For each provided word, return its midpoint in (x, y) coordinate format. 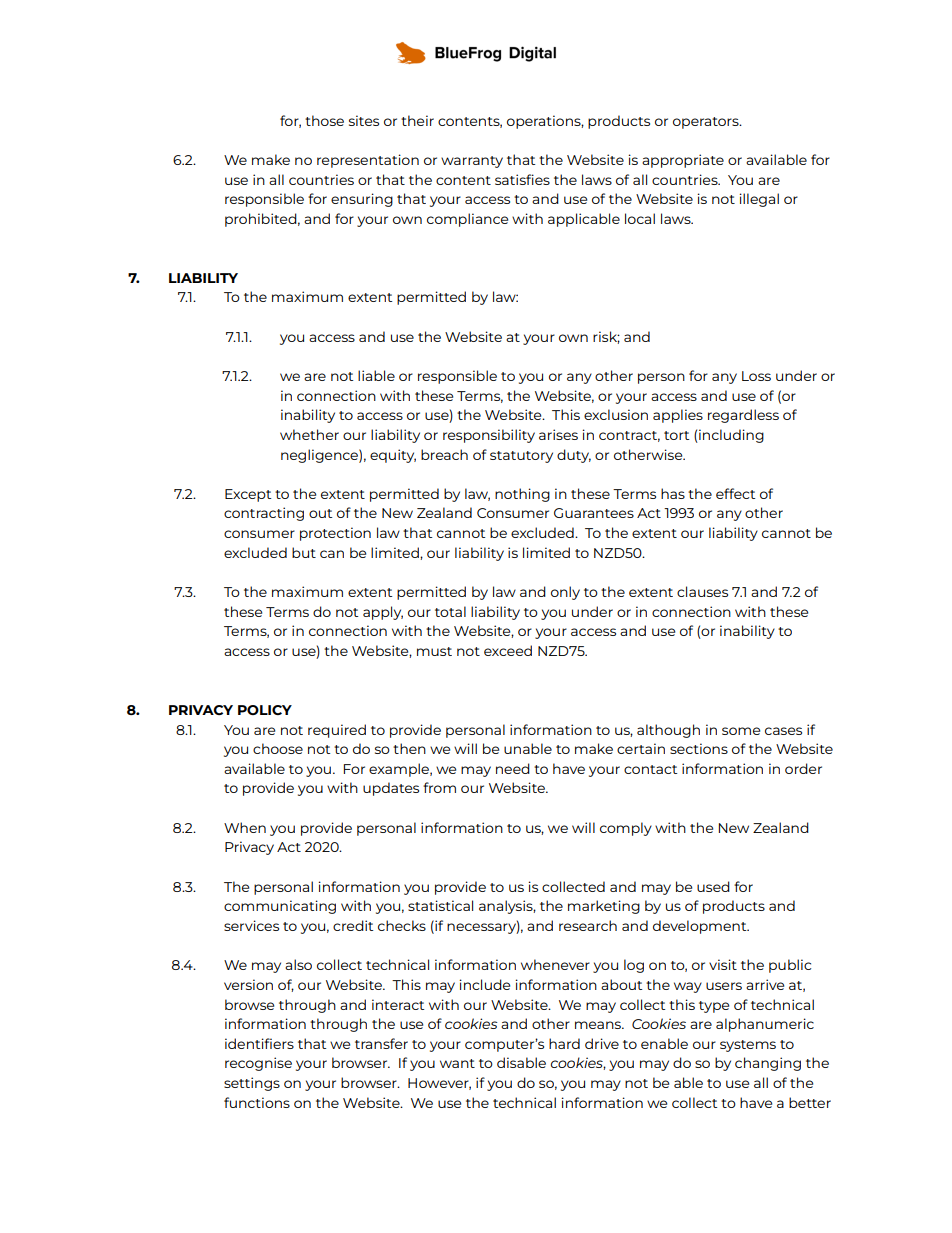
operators (707, 123)
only (565, 593)
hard (564, 1043)
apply (383, 613)
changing (768, 1064)
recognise (258, 1064)
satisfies (522, 179)
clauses (702, 591)
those (324, 120)
